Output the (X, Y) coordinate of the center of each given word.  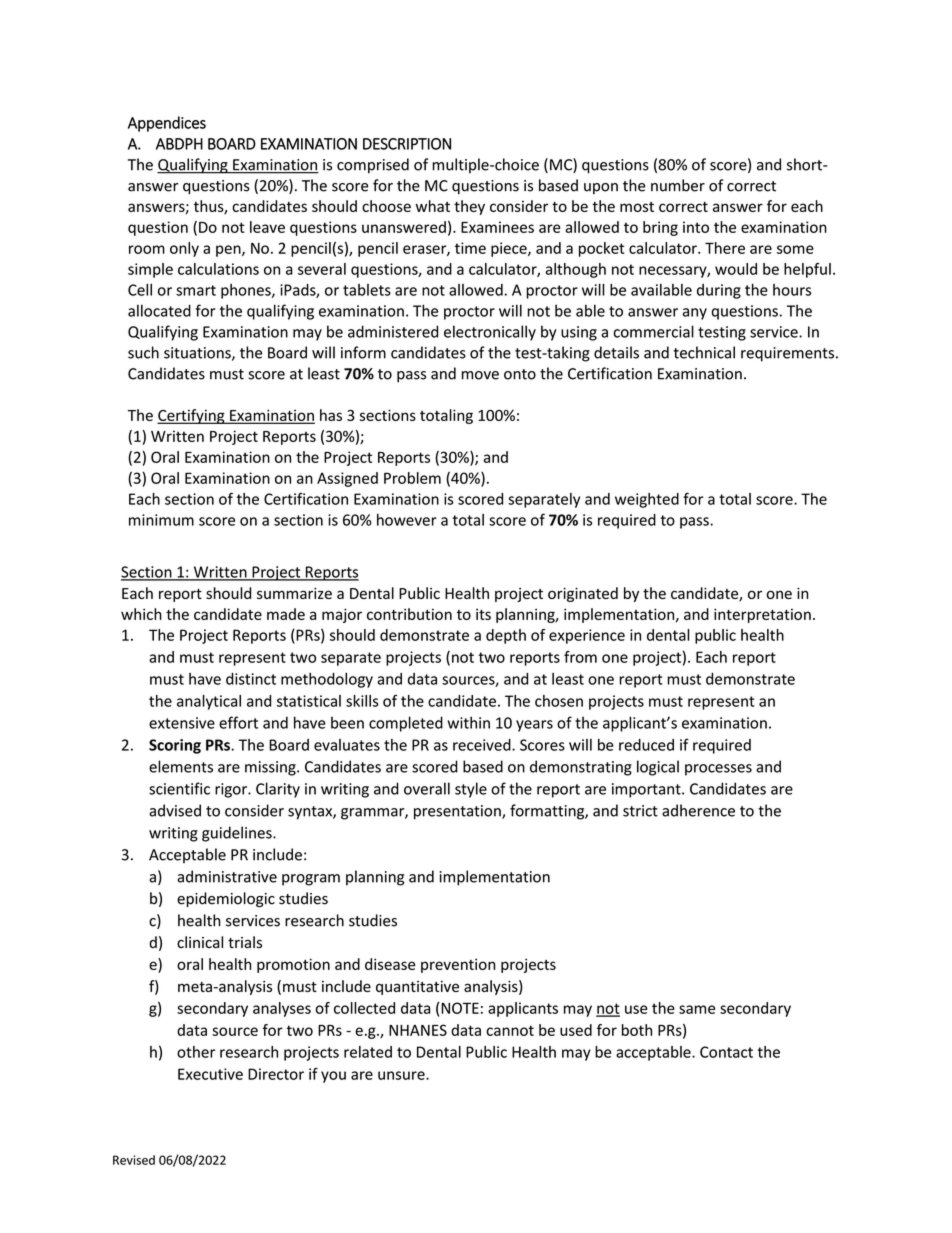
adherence (698, 810)
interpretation (762, 615)
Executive (210, 1074)
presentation (458, 812)
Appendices (167, 124)
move (480, 375)
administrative (227, 876)
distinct (251, 679)
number (678, 185)
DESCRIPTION (407, 144)
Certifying (192, 416)
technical (704, 352)
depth (506, 636)
